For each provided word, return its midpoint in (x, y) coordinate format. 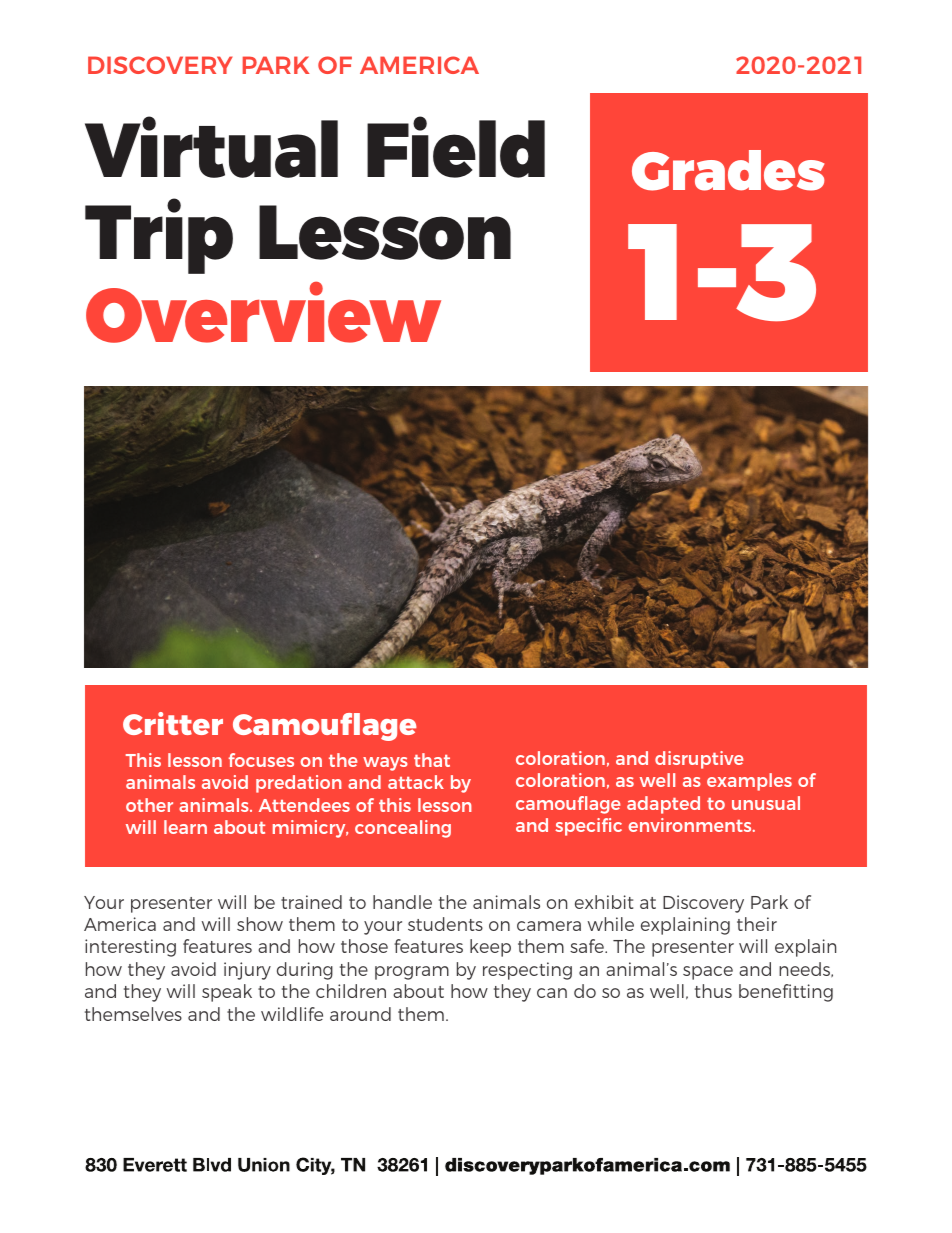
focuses (261, 760)
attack (416, 782)
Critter (173, 723)
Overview (263, 312)
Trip (159, 236)
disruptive (699, 760)
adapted (663, 805)
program (412, 973)
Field (456, 147)
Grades (728, 170)
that (432, 760)
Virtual (211, 147)
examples (749, 782)
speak (227, 993)
